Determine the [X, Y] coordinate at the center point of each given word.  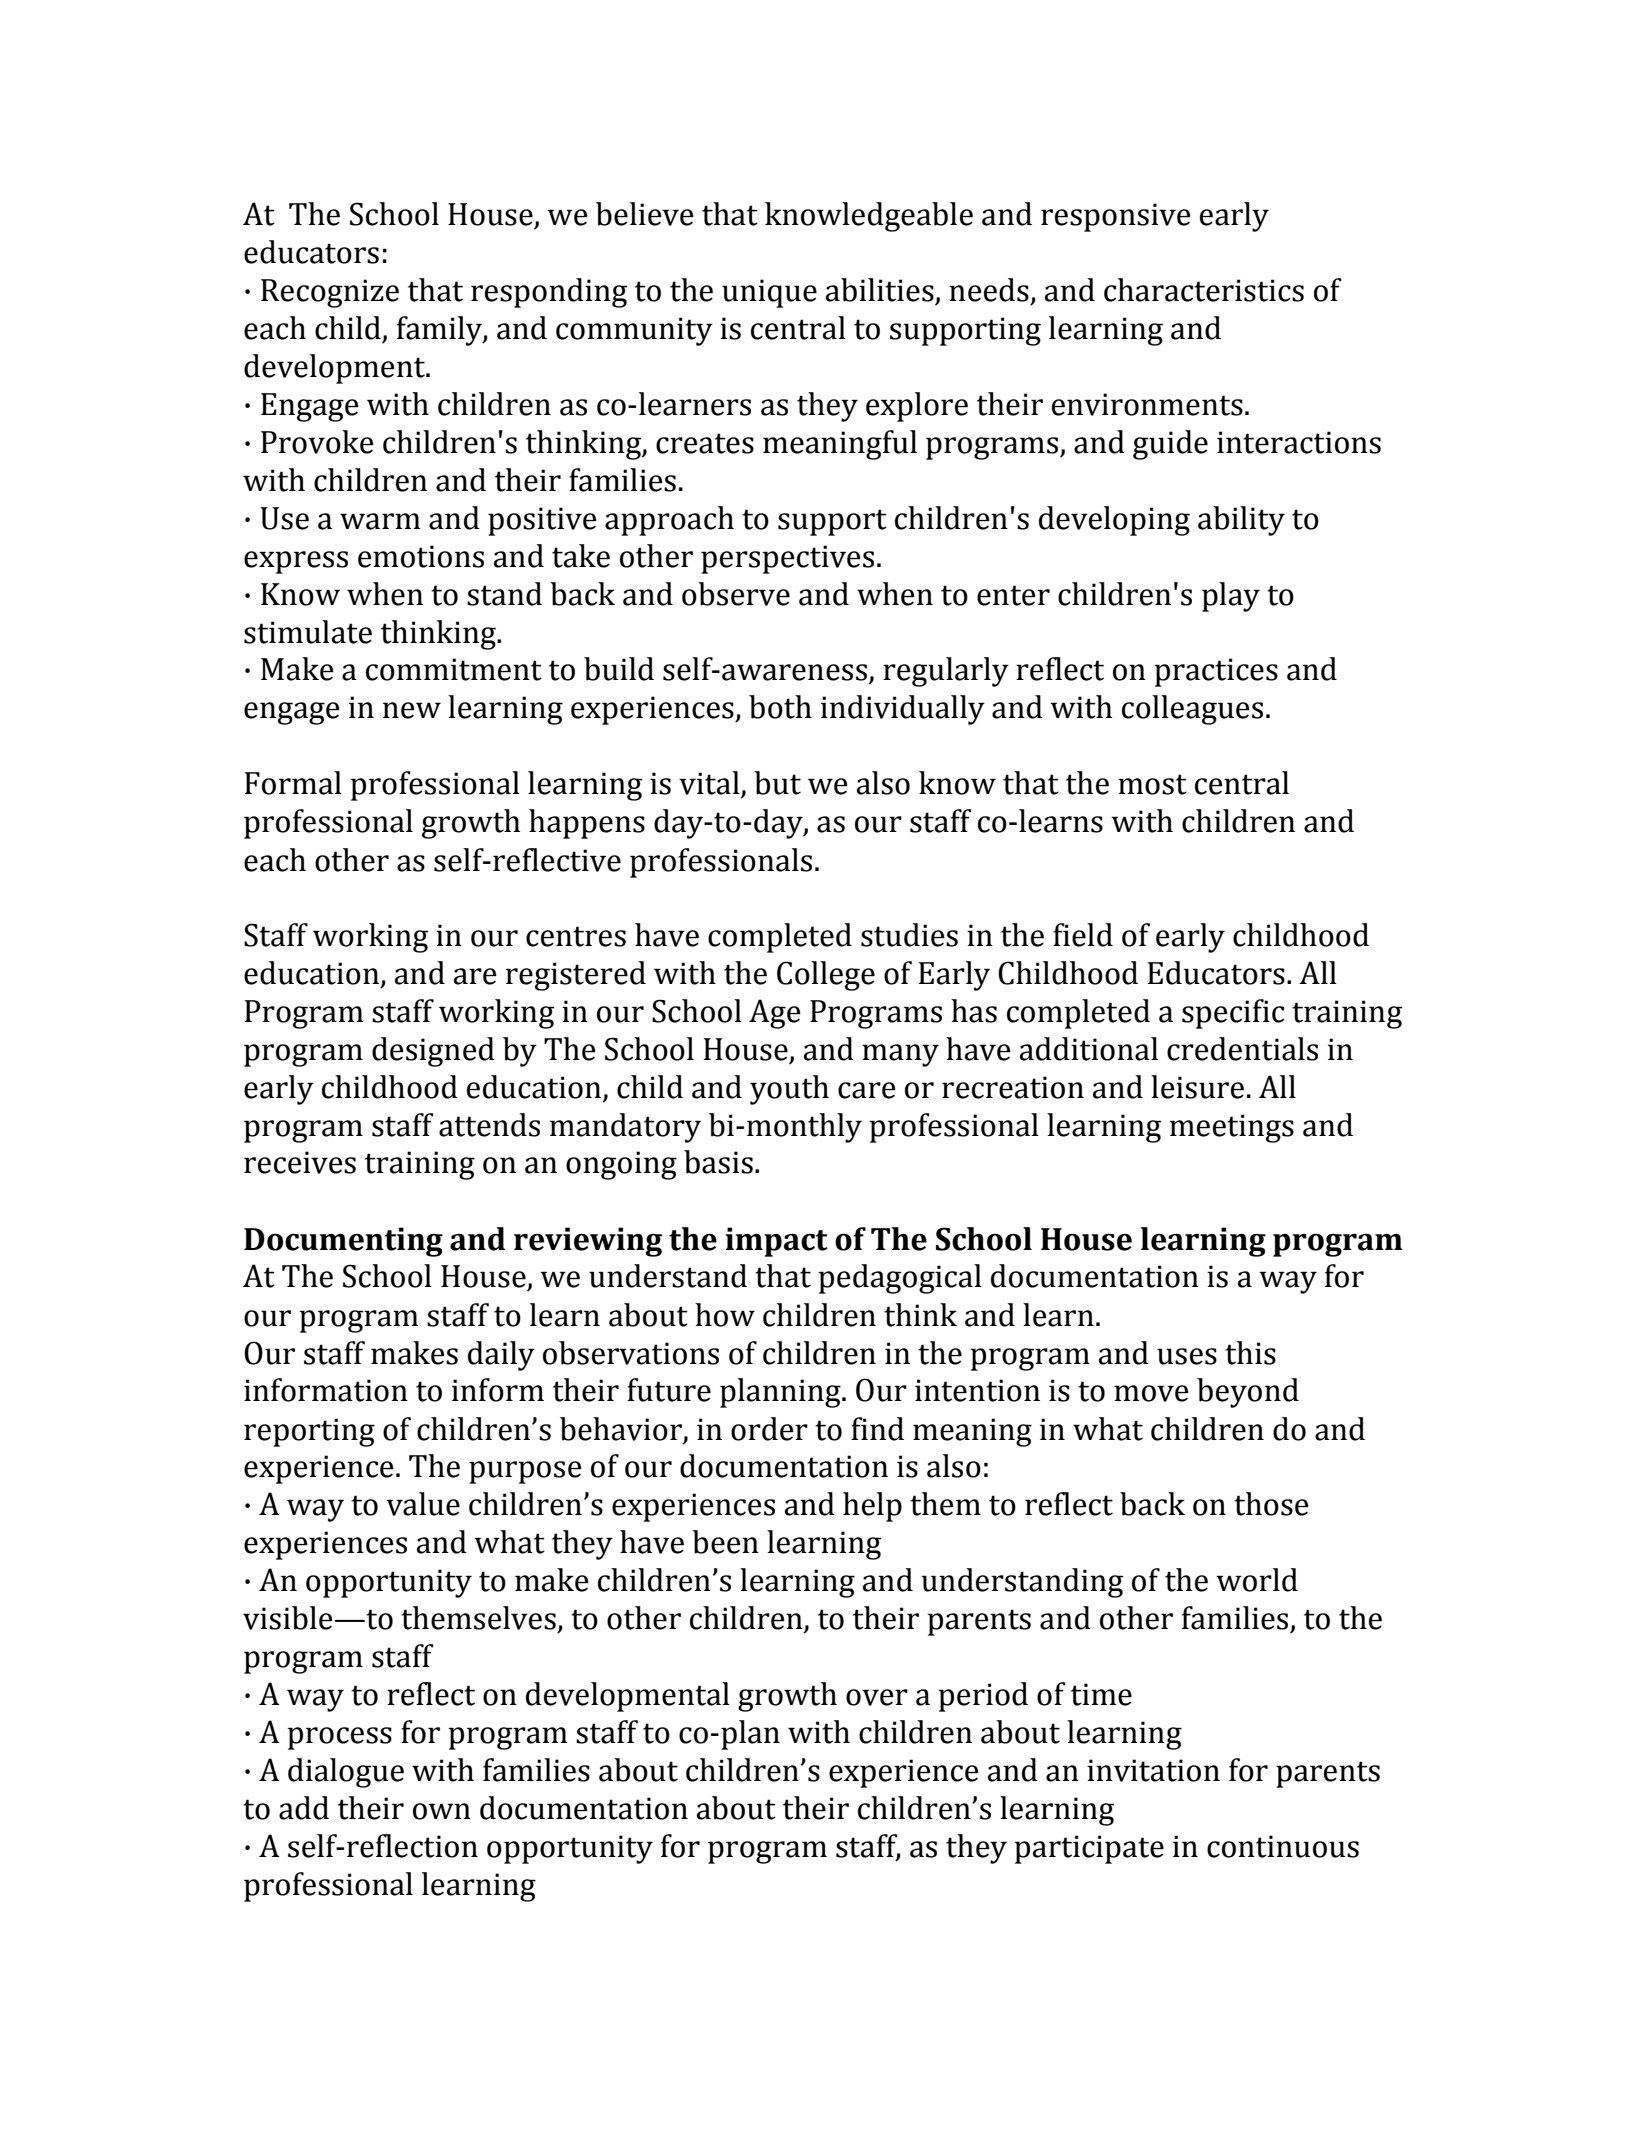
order [769, 1429]
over [877, 1697]
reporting [309, 1432]
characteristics [1204, 290]
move [1151, 1393]
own [442, 1811]
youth [789, 1090]
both [780, 707]
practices [1216, 672]
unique [769, 293]
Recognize [330, 293]
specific [1233, 1014]
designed [433, 1052]
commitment [454, 669]
